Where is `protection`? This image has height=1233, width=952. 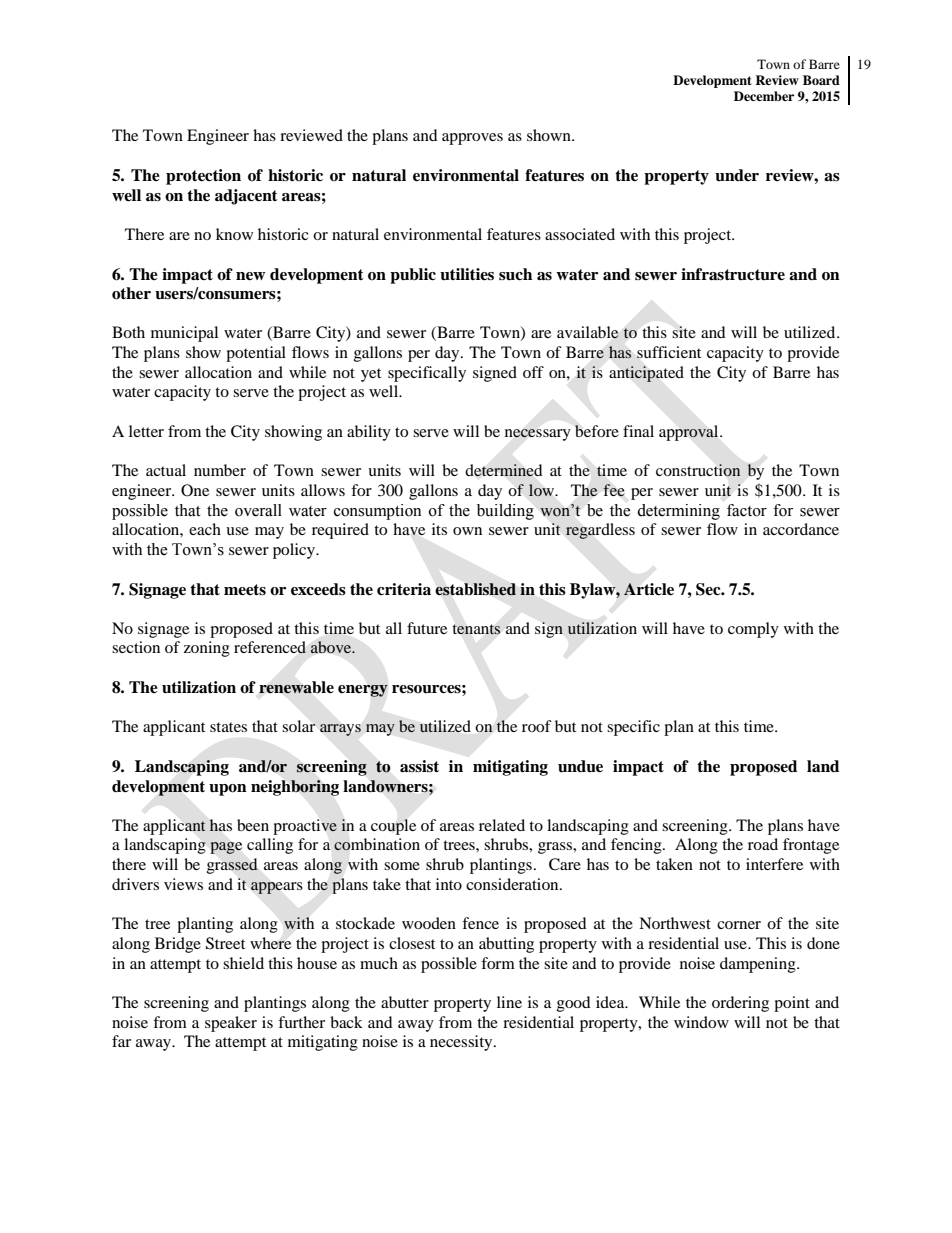 protection is located at coordinates (203, 177).
